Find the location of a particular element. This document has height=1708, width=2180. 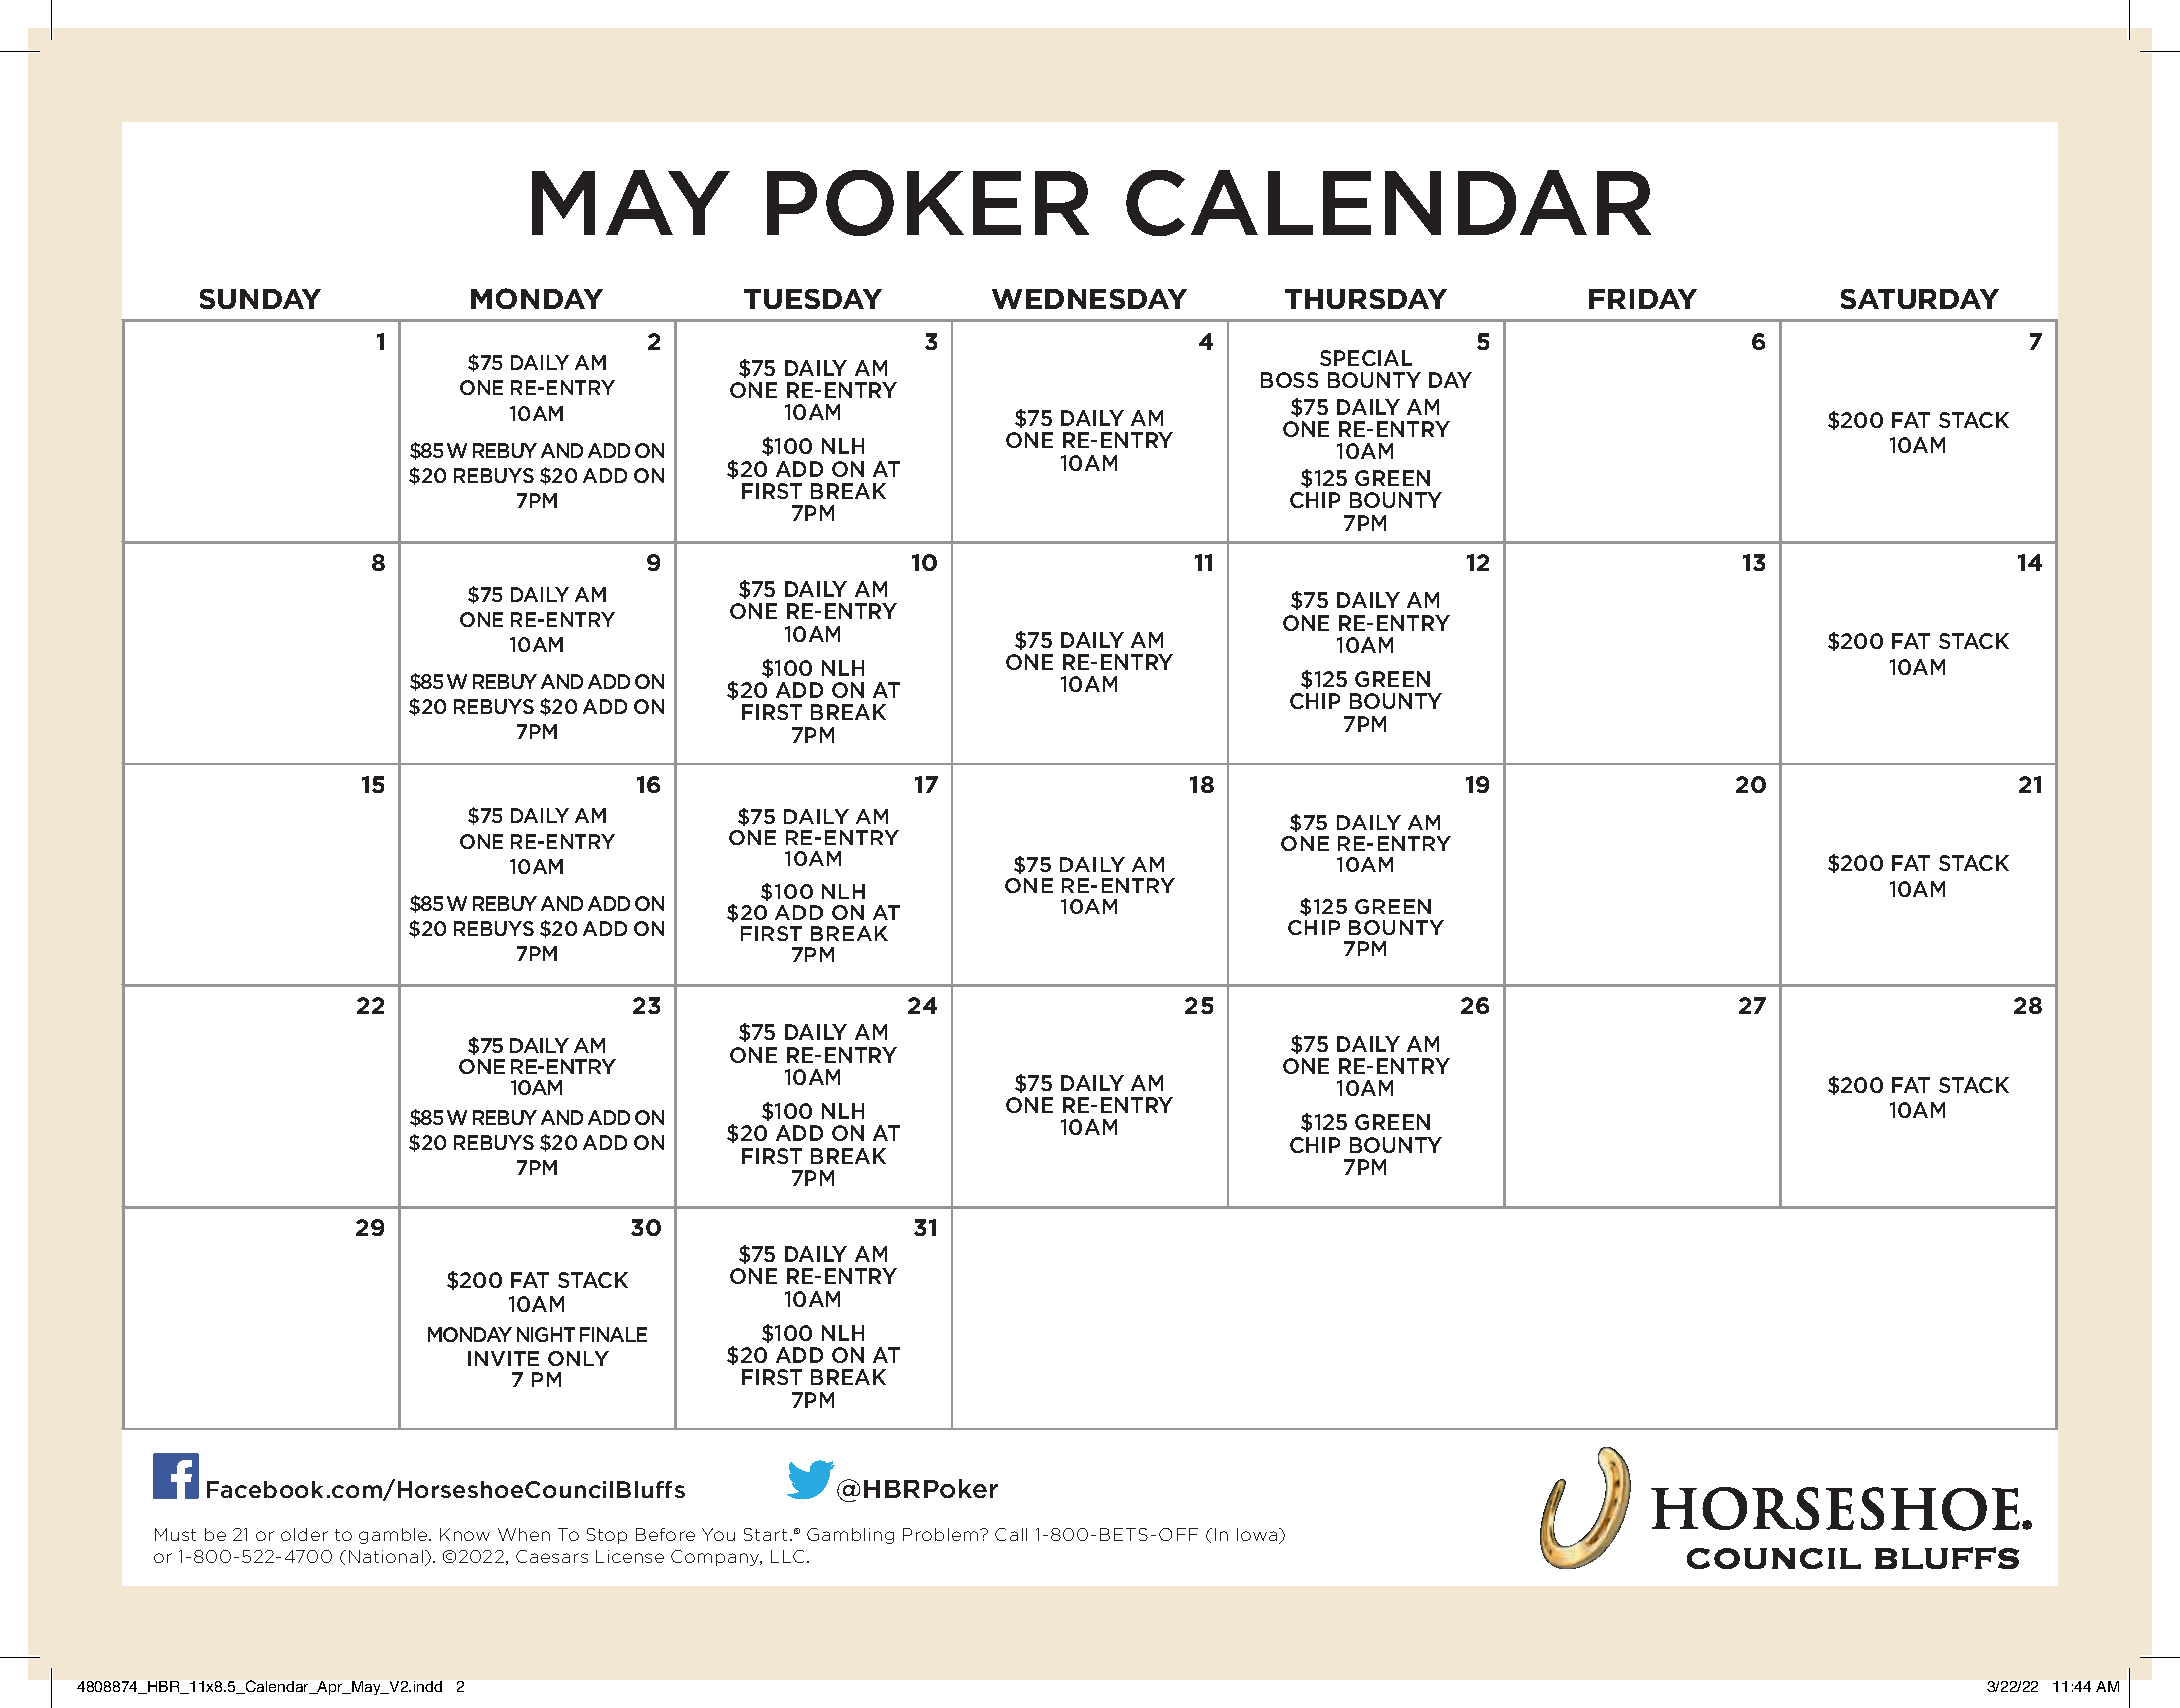

FINALE is located at coordinates (613, 1334).
